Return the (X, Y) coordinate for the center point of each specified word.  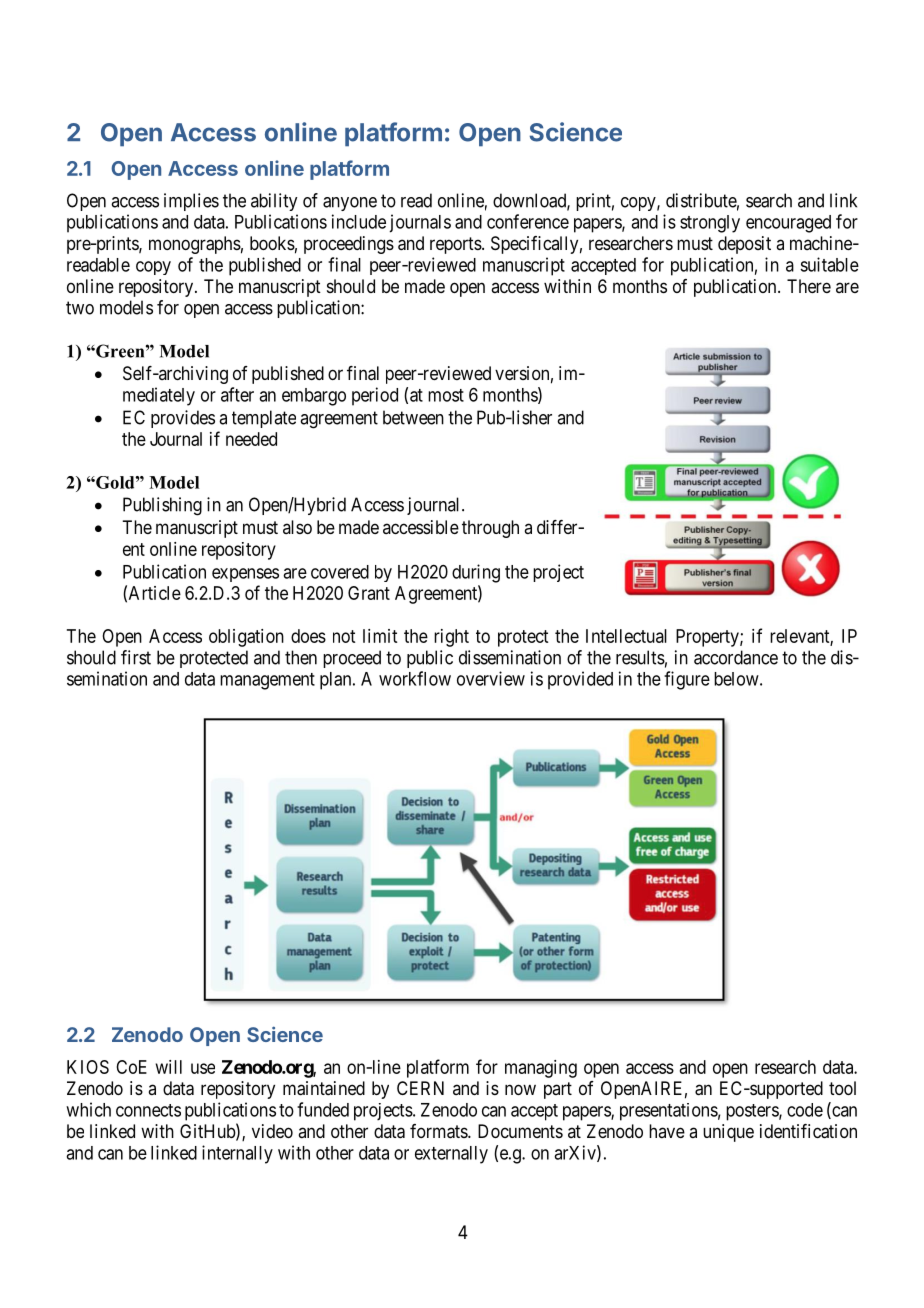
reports (456, 245)
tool (842, 1088)
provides (183, 419)
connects (148, 1110)
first (136, 657)
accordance (736, 657)
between (413, 417)
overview (491, 678)
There (809, 286)
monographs (195, 245)
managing (541, 1069)
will (169, 1067)
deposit (744, 245)
